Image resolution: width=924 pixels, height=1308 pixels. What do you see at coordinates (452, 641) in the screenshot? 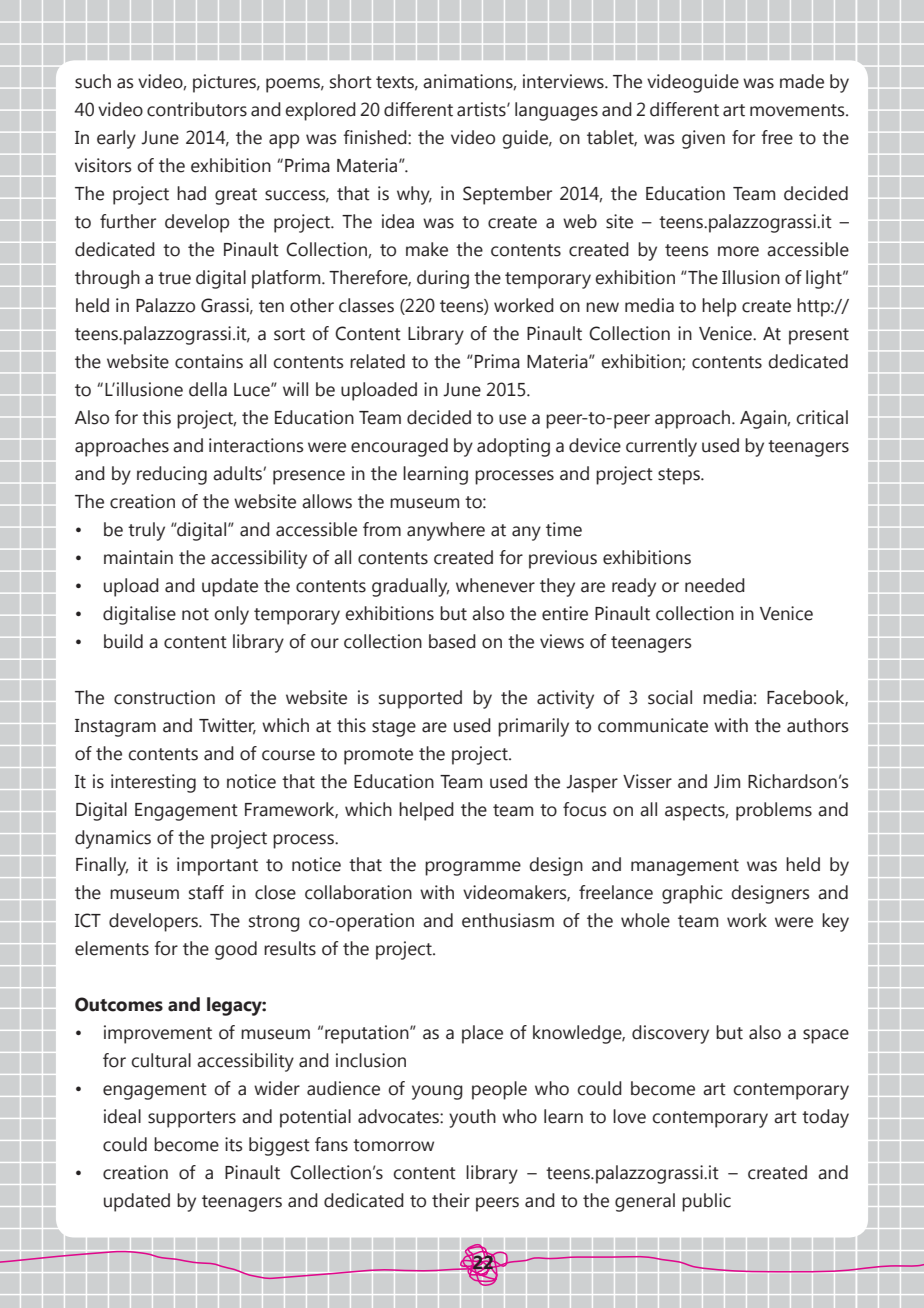
I see `based` at bounding box center [452, 641].
